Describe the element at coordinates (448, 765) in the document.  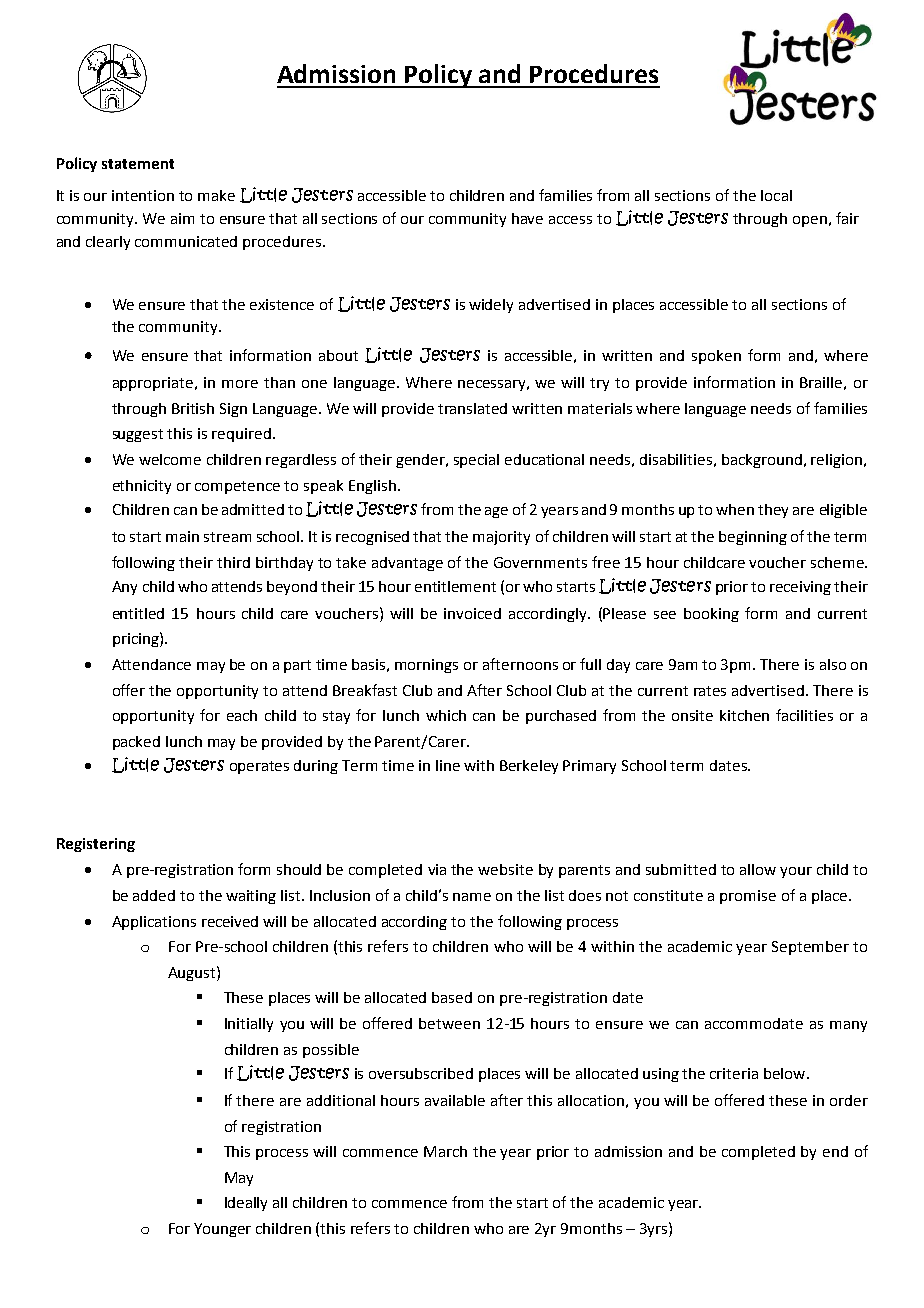
I see `line` at that location.
